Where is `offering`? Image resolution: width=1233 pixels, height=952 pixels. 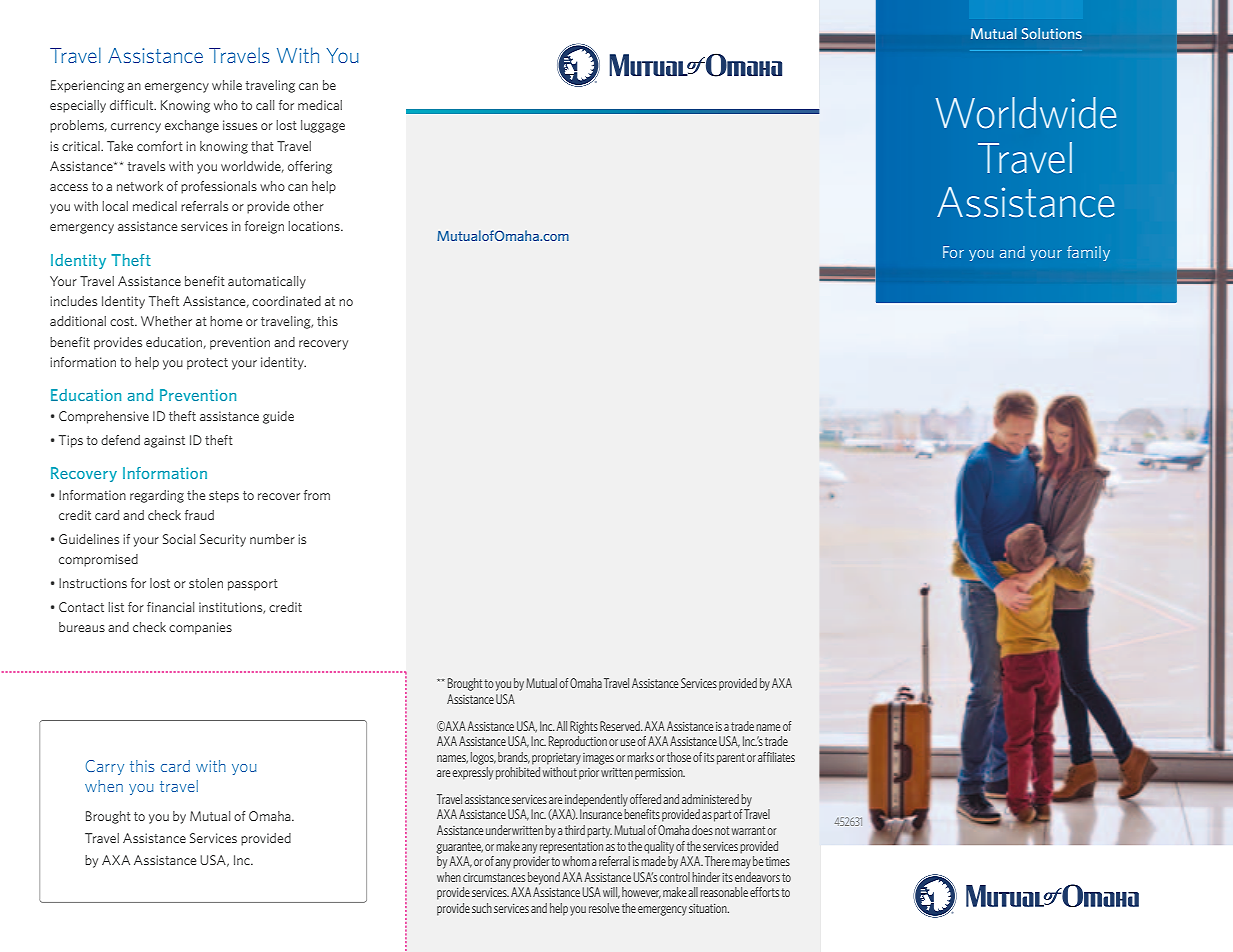
offering is located at coordinates (310, 167).
